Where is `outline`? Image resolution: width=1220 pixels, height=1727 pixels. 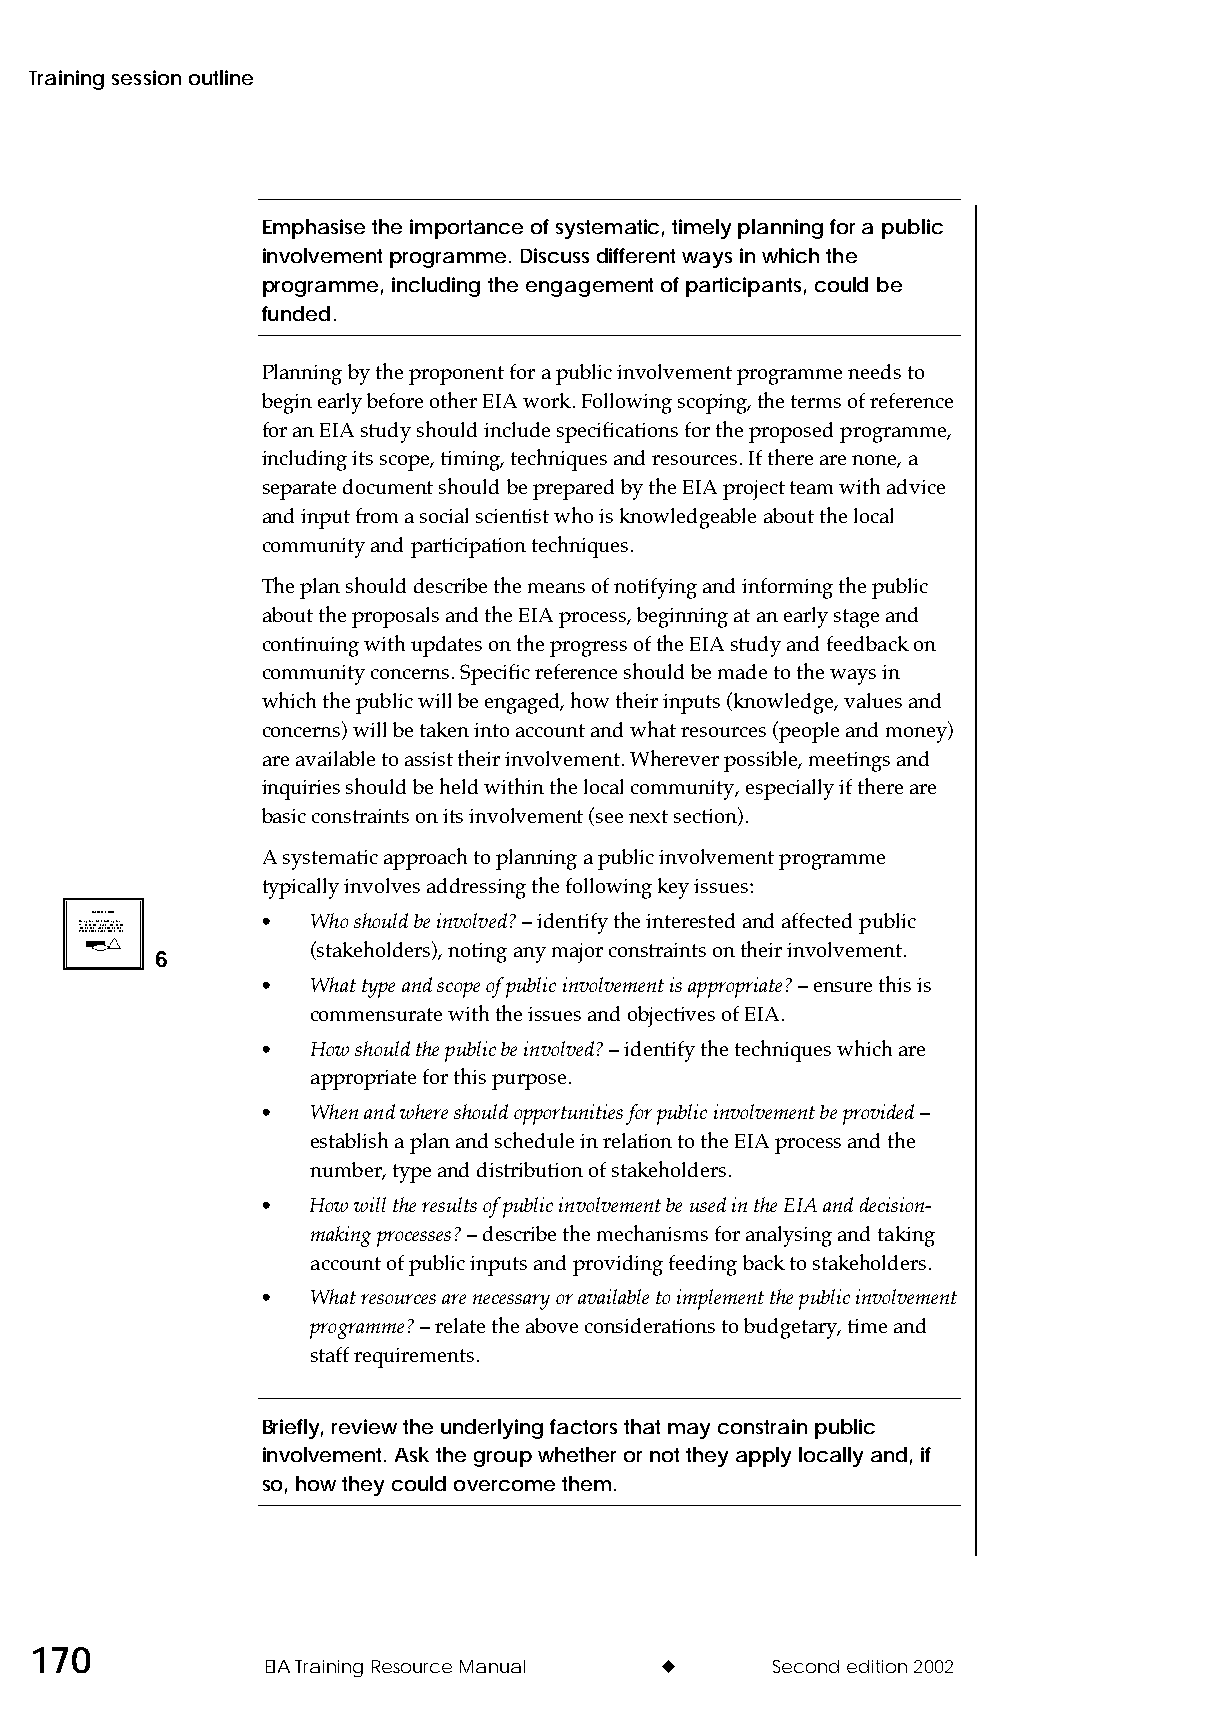 outline is located at coordinates (221, 77).
